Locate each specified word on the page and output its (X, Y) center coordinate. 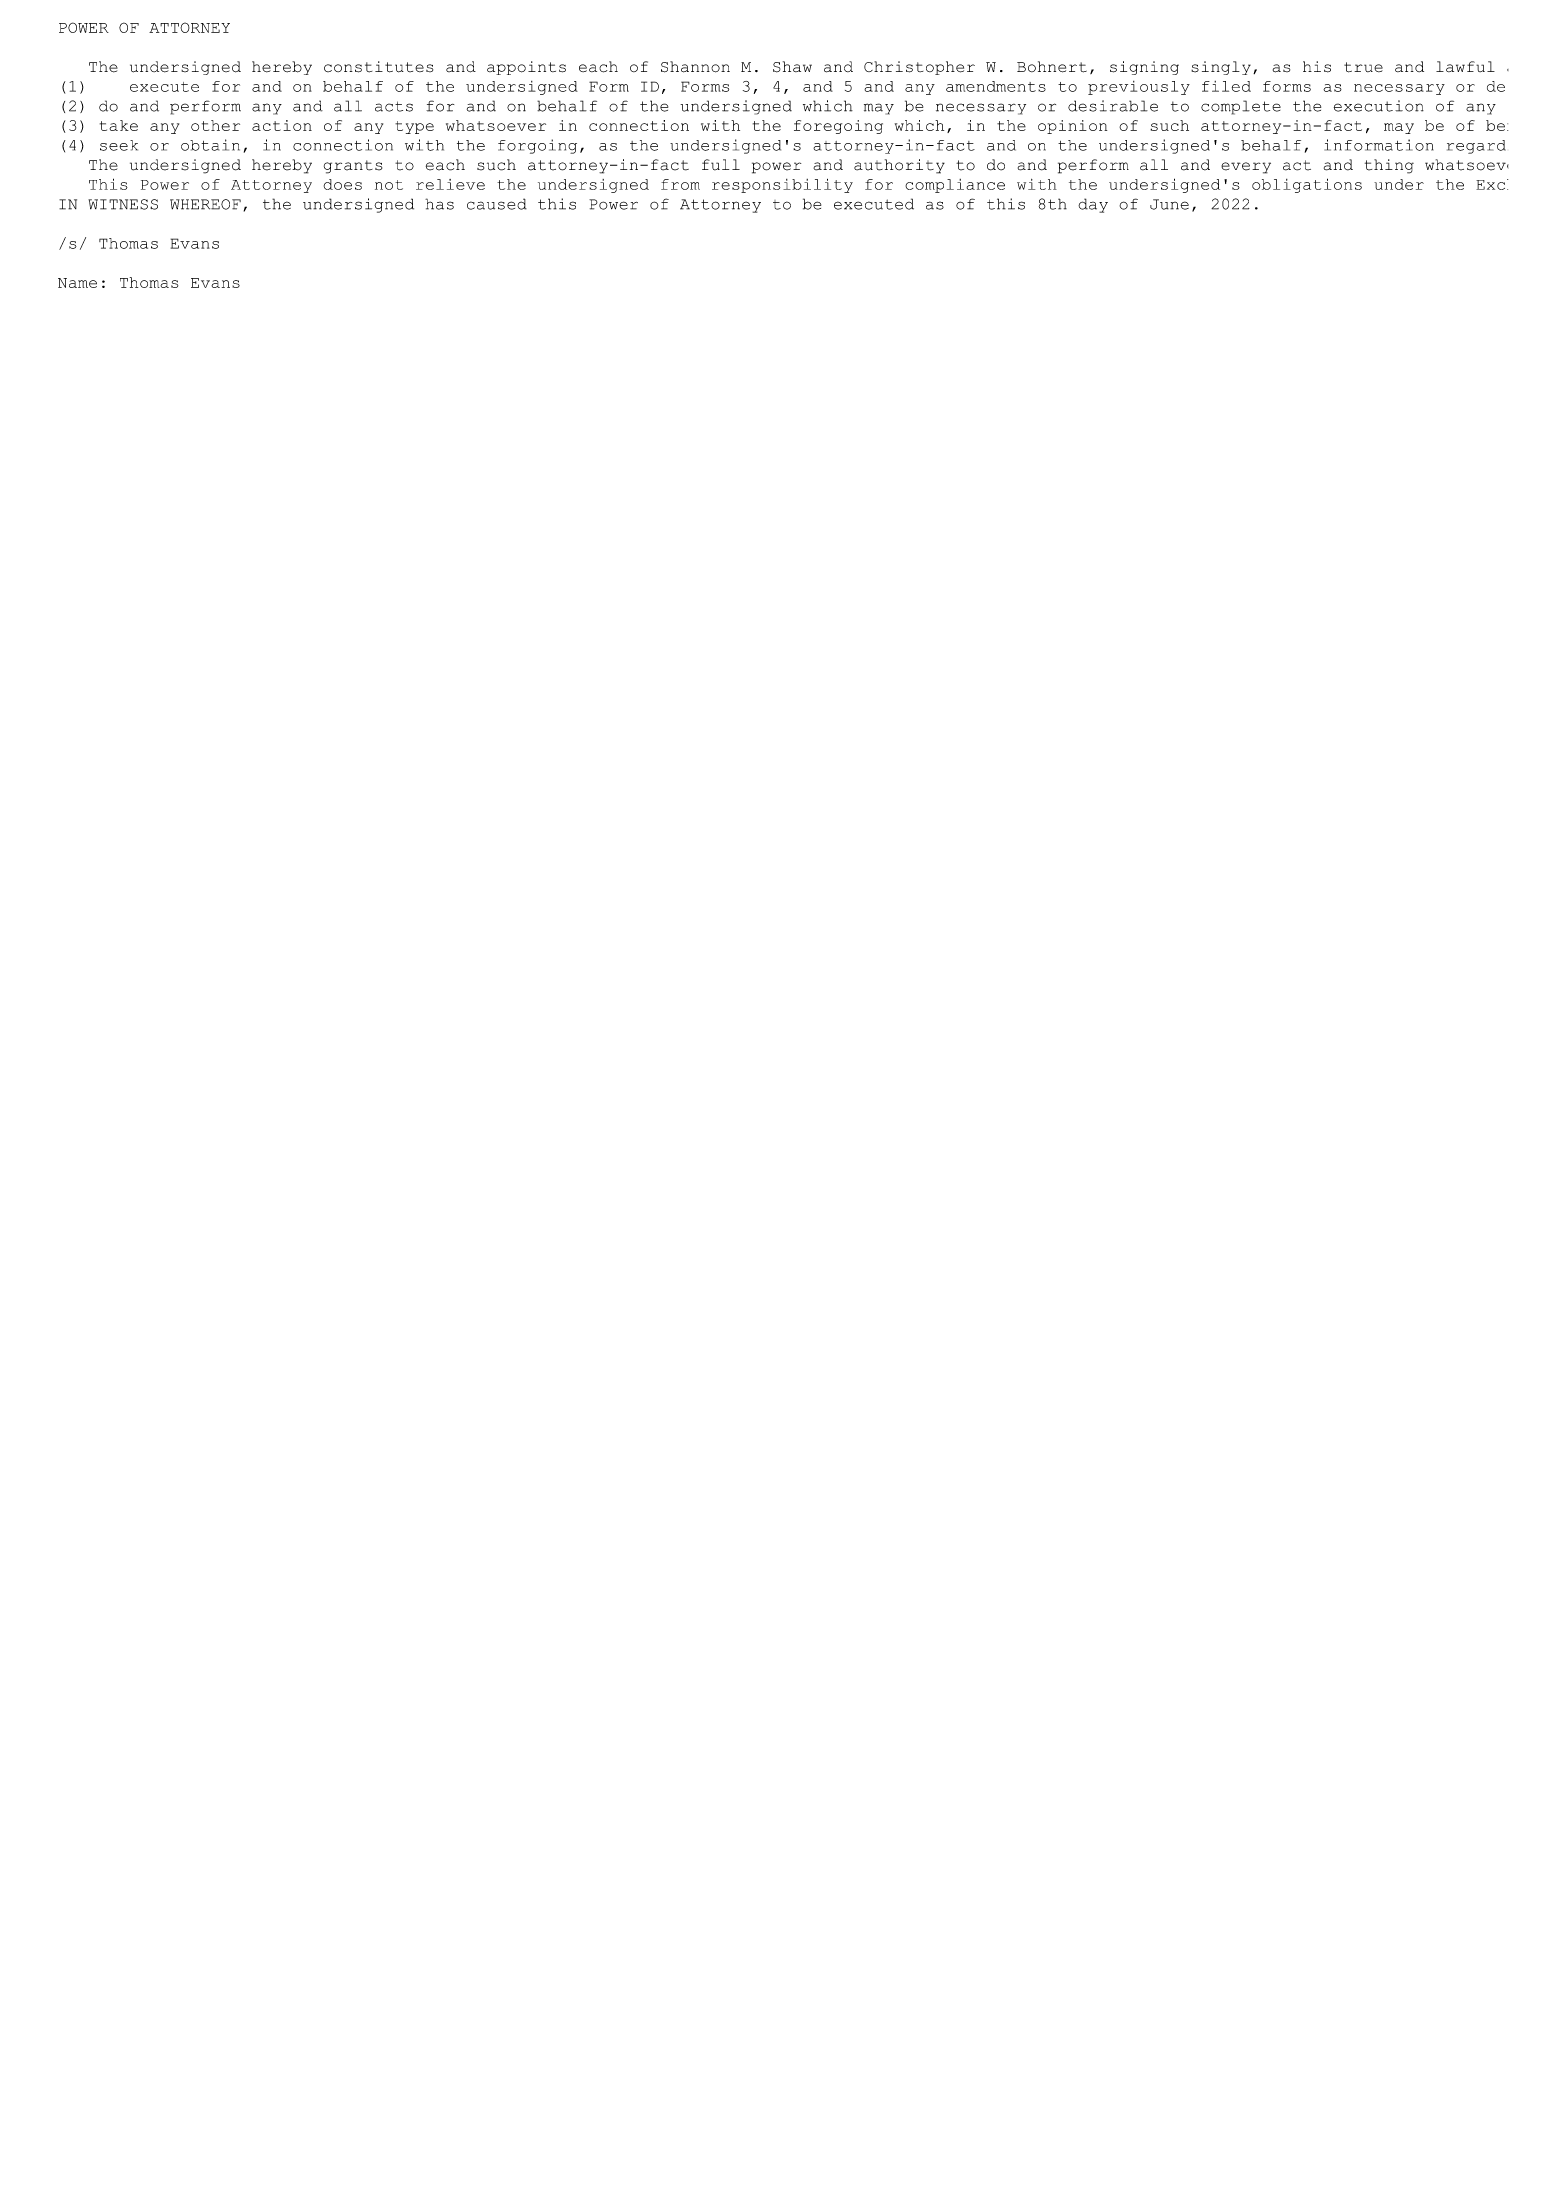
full (721, 165)
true (1363, 67)
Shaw (792, 67)
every (1246, 168)
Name (77, 283)
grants (353, 167)
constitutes (378, 67)
